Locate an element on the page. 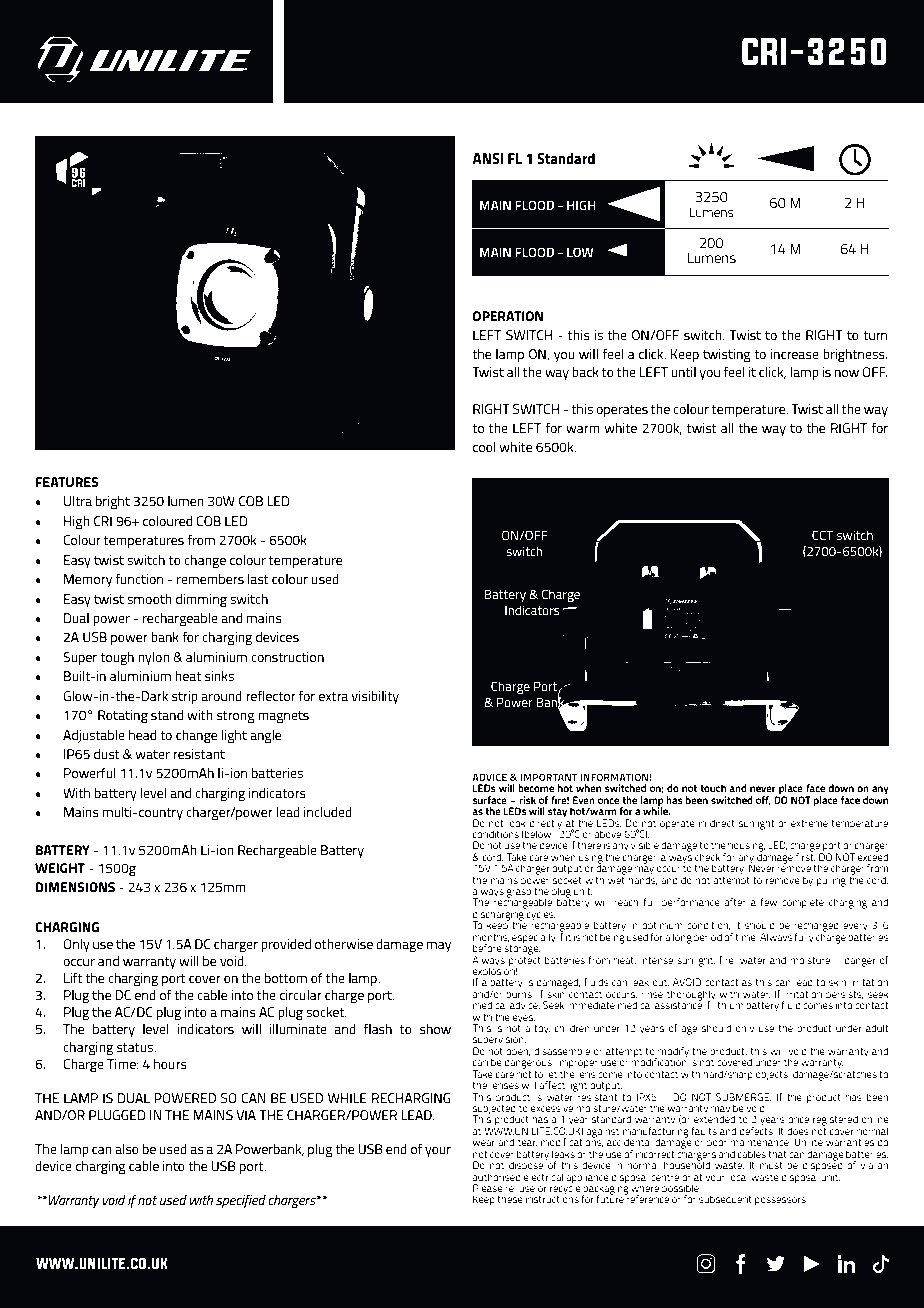 This document has width=924, height=1308. nylon is located at coordinates (154, 658).
